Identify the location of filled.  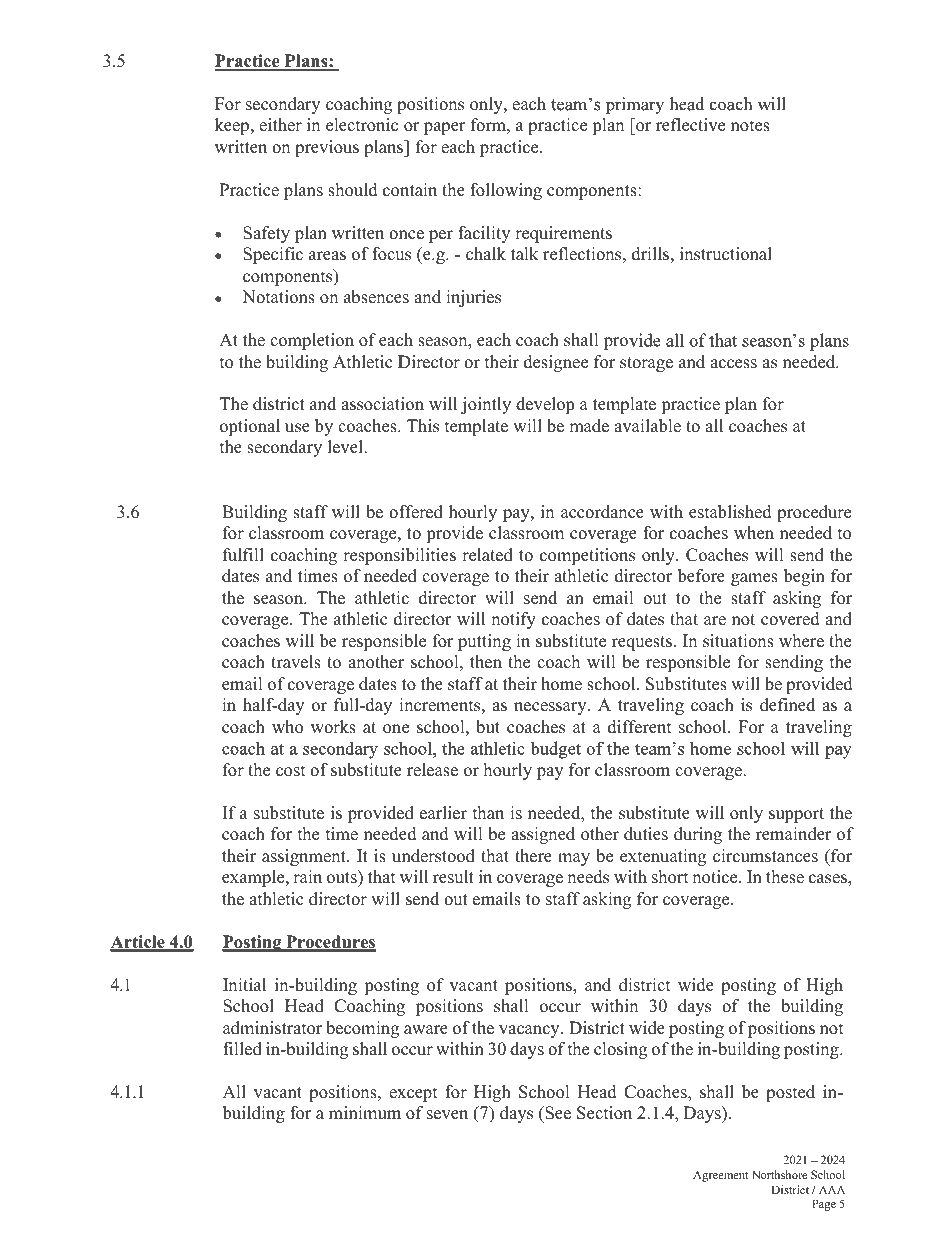
(242, 1049).
